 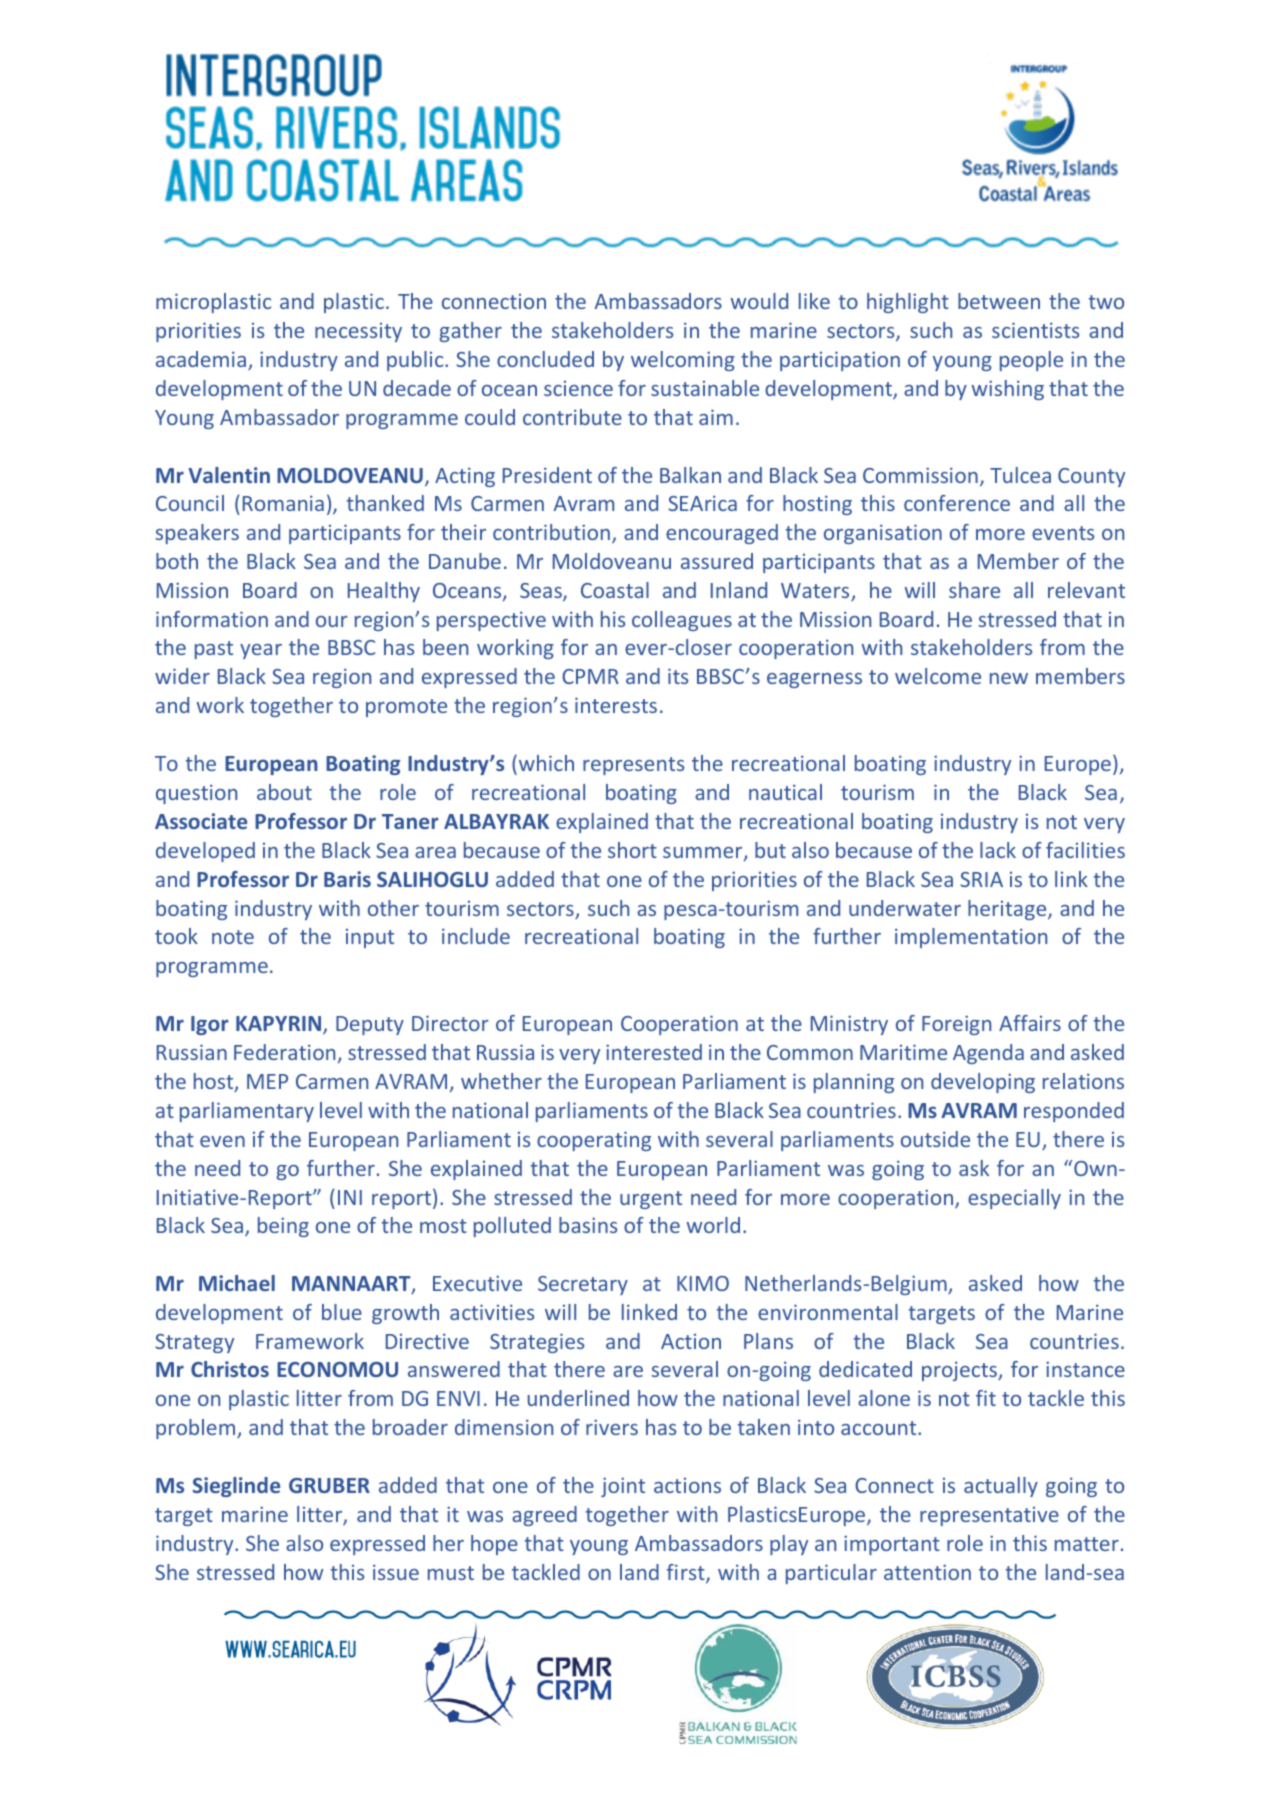 What do you see at coordinates (233, 937) in the screenshot?
I see `note` at bounding box center [233, 937].
